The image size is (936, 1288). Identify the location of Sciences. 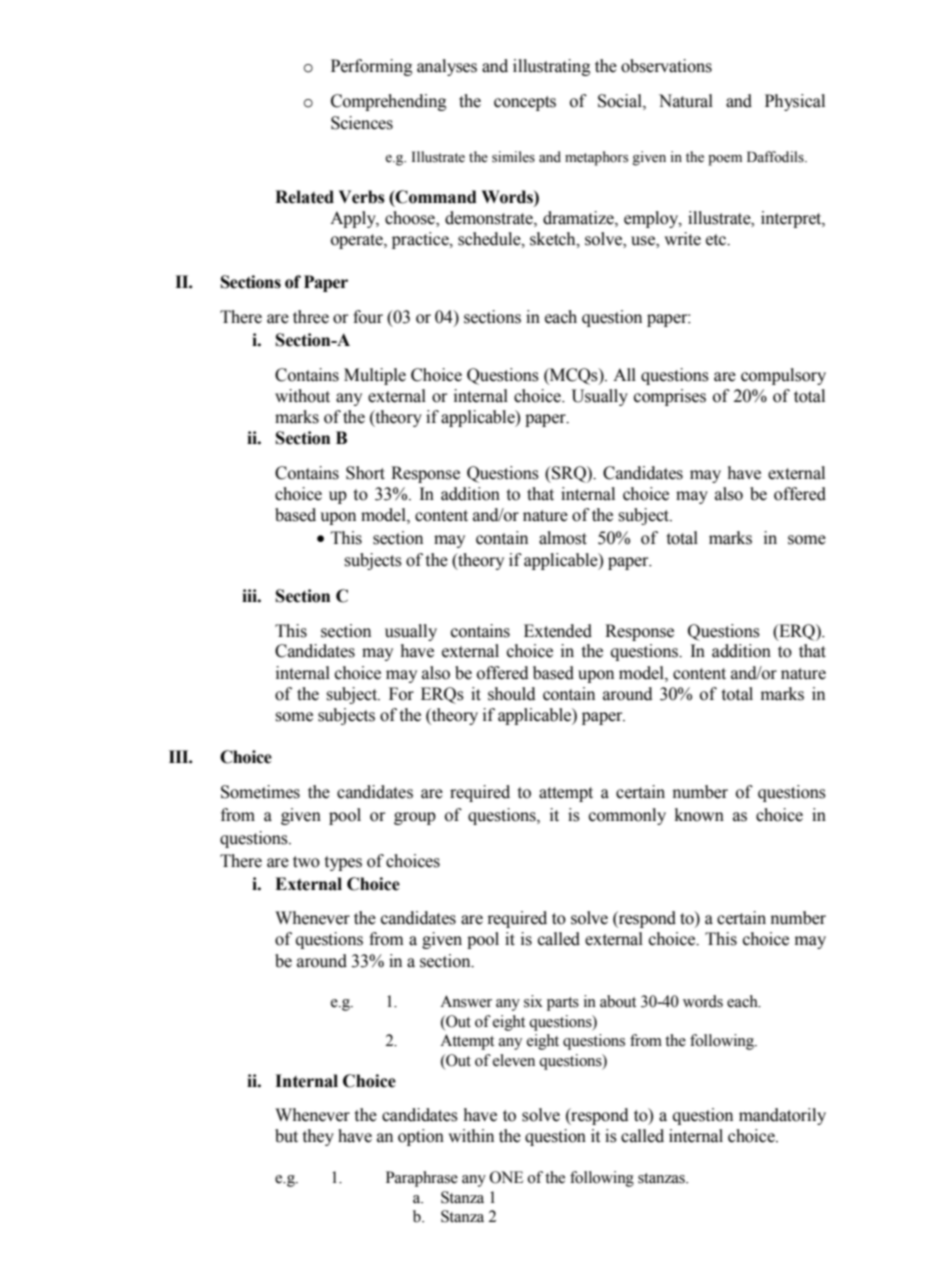
(362, 123).
